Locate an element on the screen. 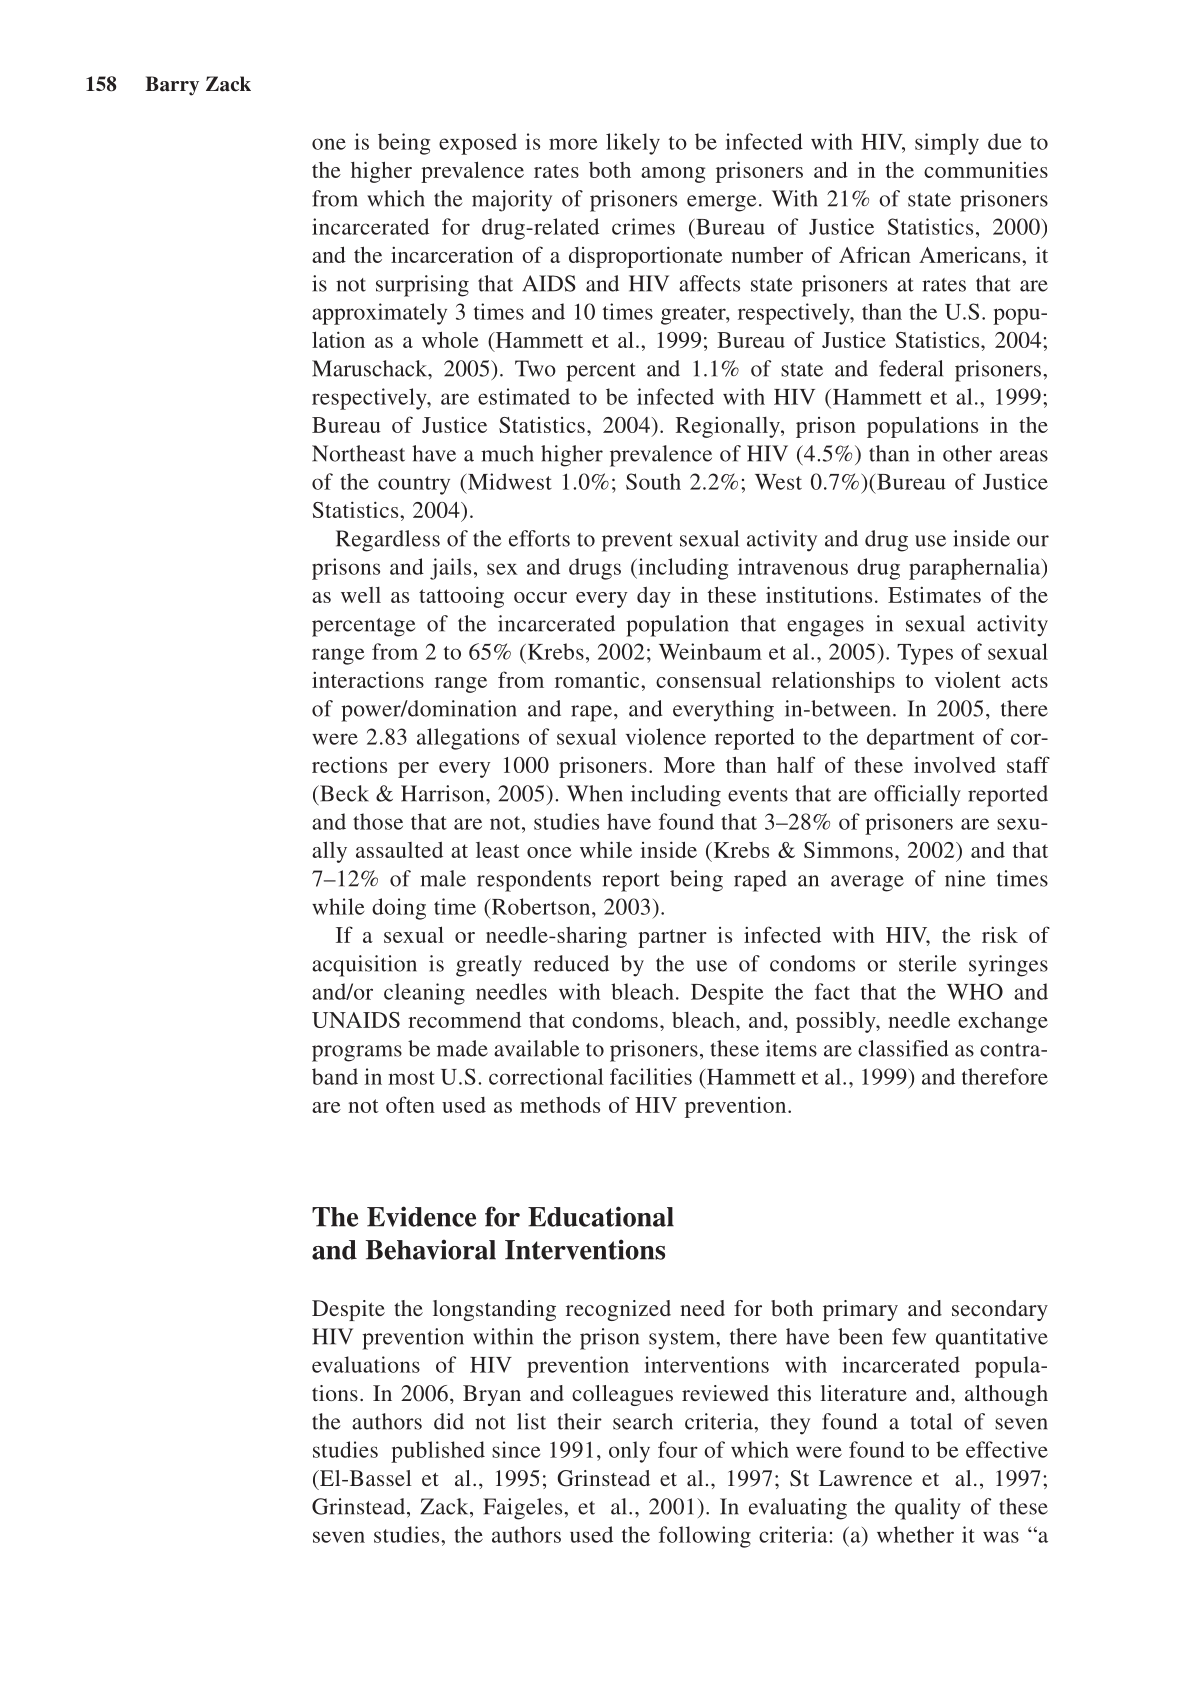 The image size is (1190, 1700). only is located at coordinates (629, 1452).
